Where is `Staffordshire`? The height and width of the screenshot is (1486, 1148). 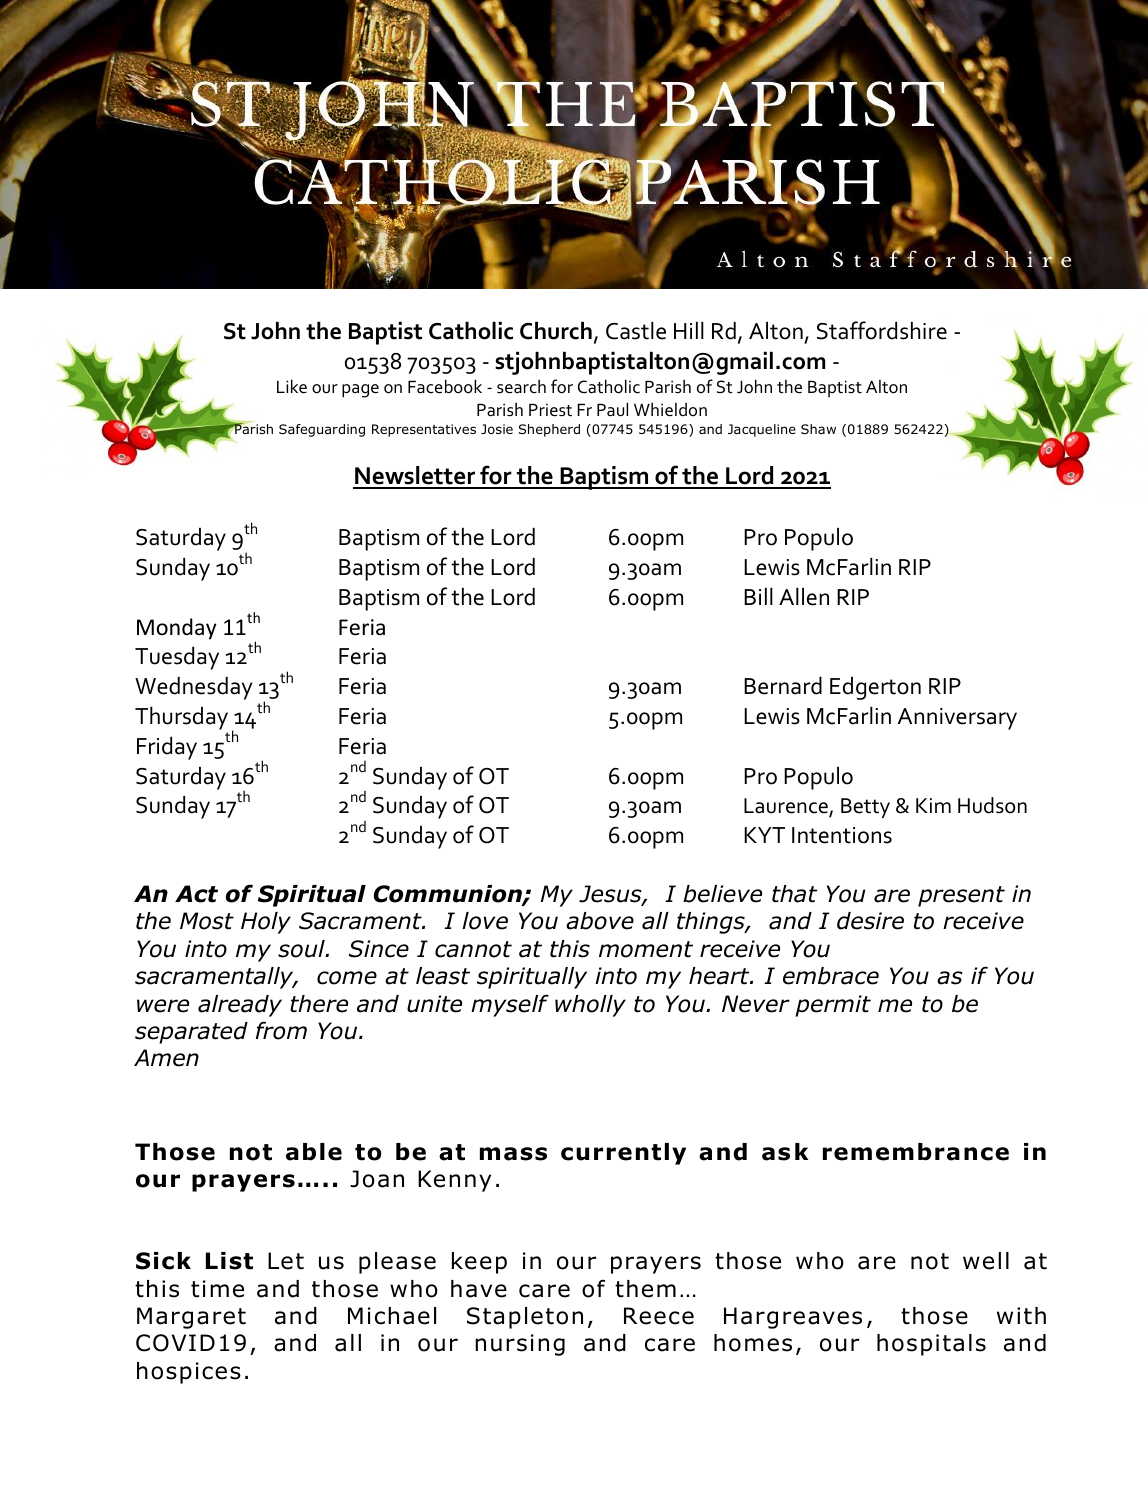 Staffordshire is located at coordinates (882, 330).
